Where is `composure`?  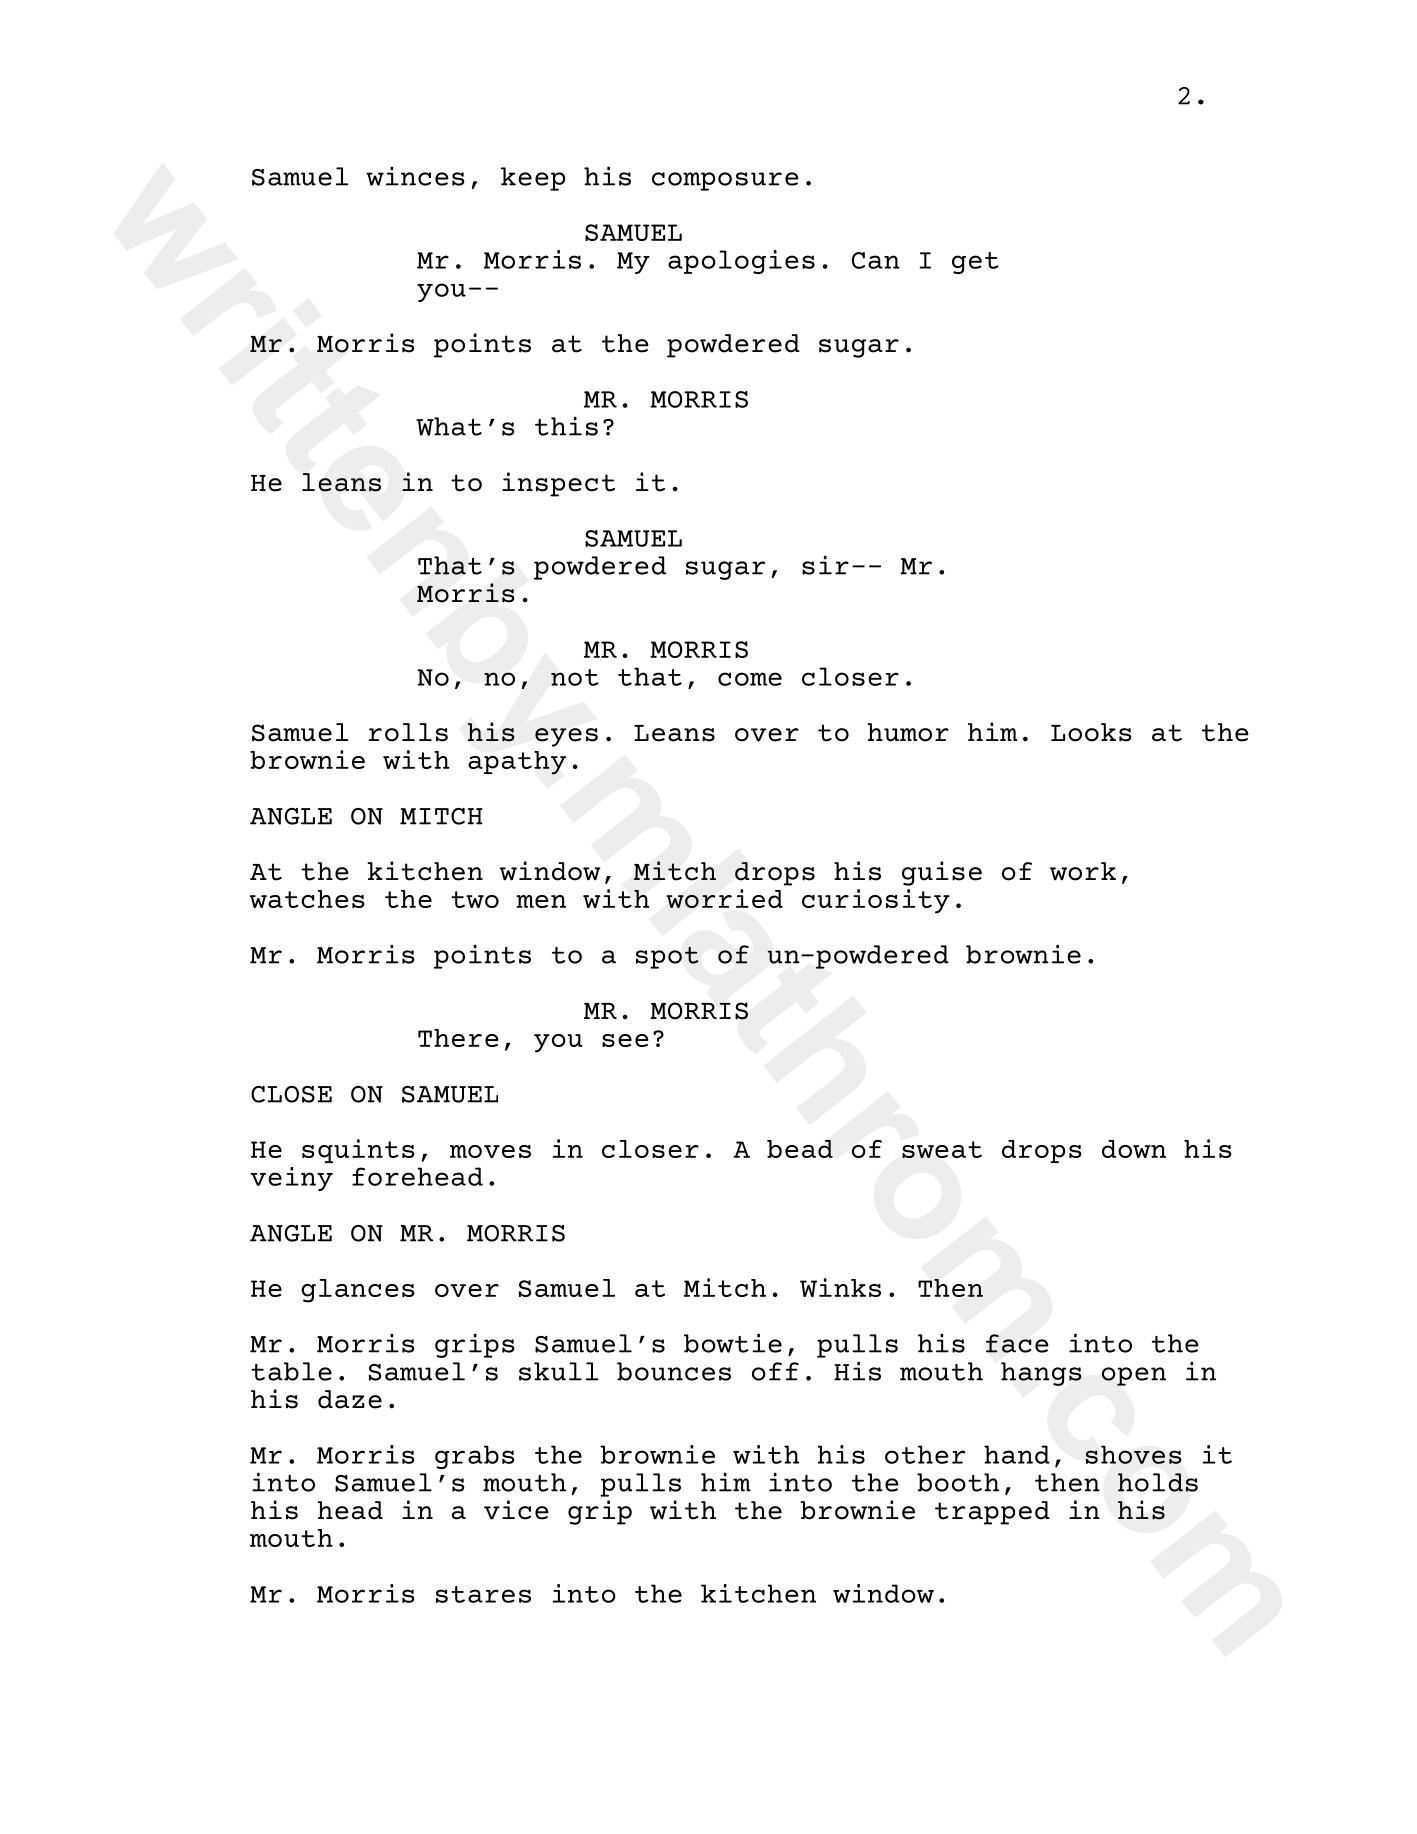
composure is located at coordinates (725, 181).
